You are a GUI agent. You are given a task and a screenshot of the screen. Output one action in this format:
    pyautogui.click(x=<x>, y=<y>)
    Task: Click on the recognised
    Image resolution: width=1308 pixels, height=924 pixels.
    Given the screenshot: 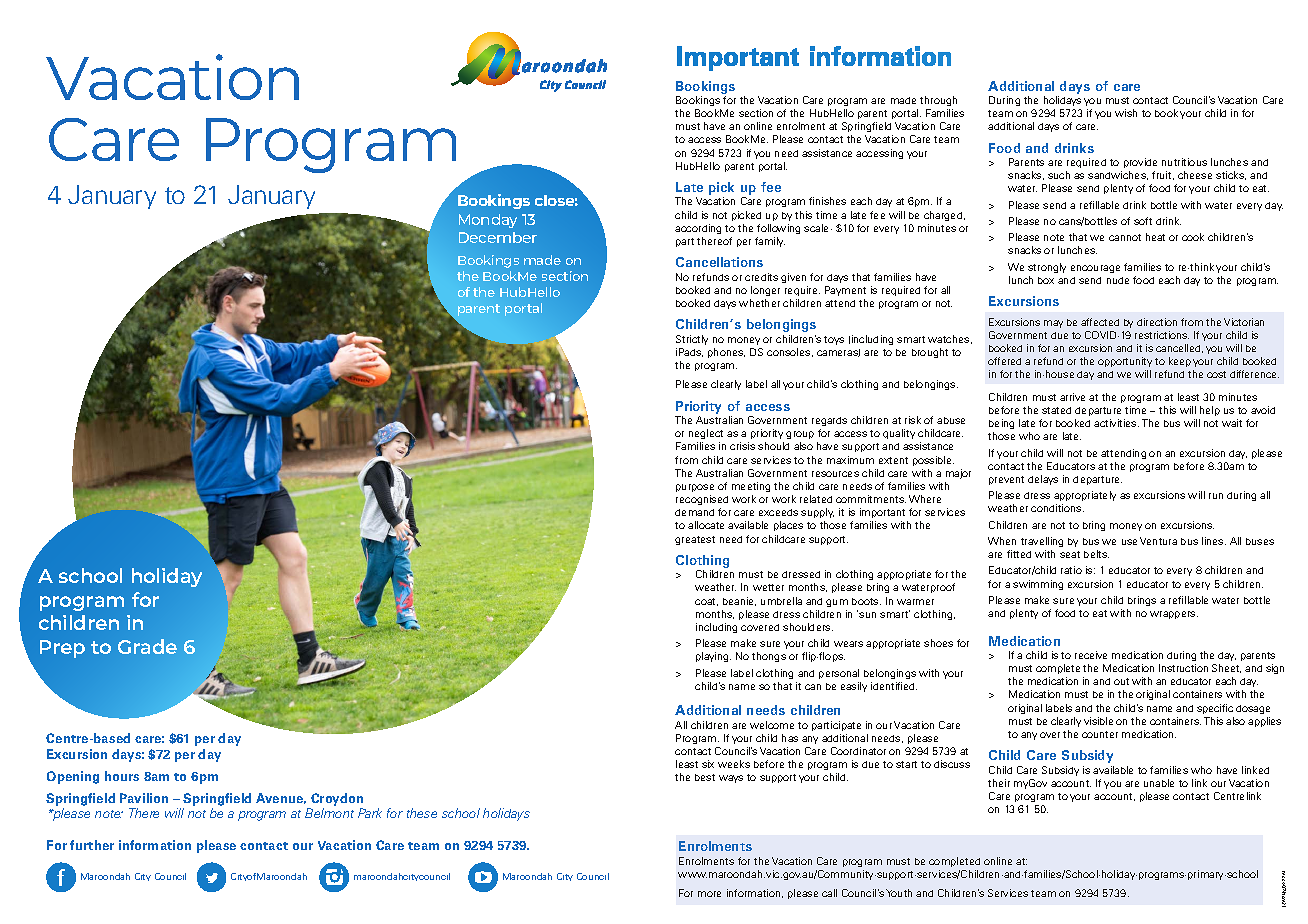 What is the action you would take?
    pyautogui.click(x=702, y=500)
